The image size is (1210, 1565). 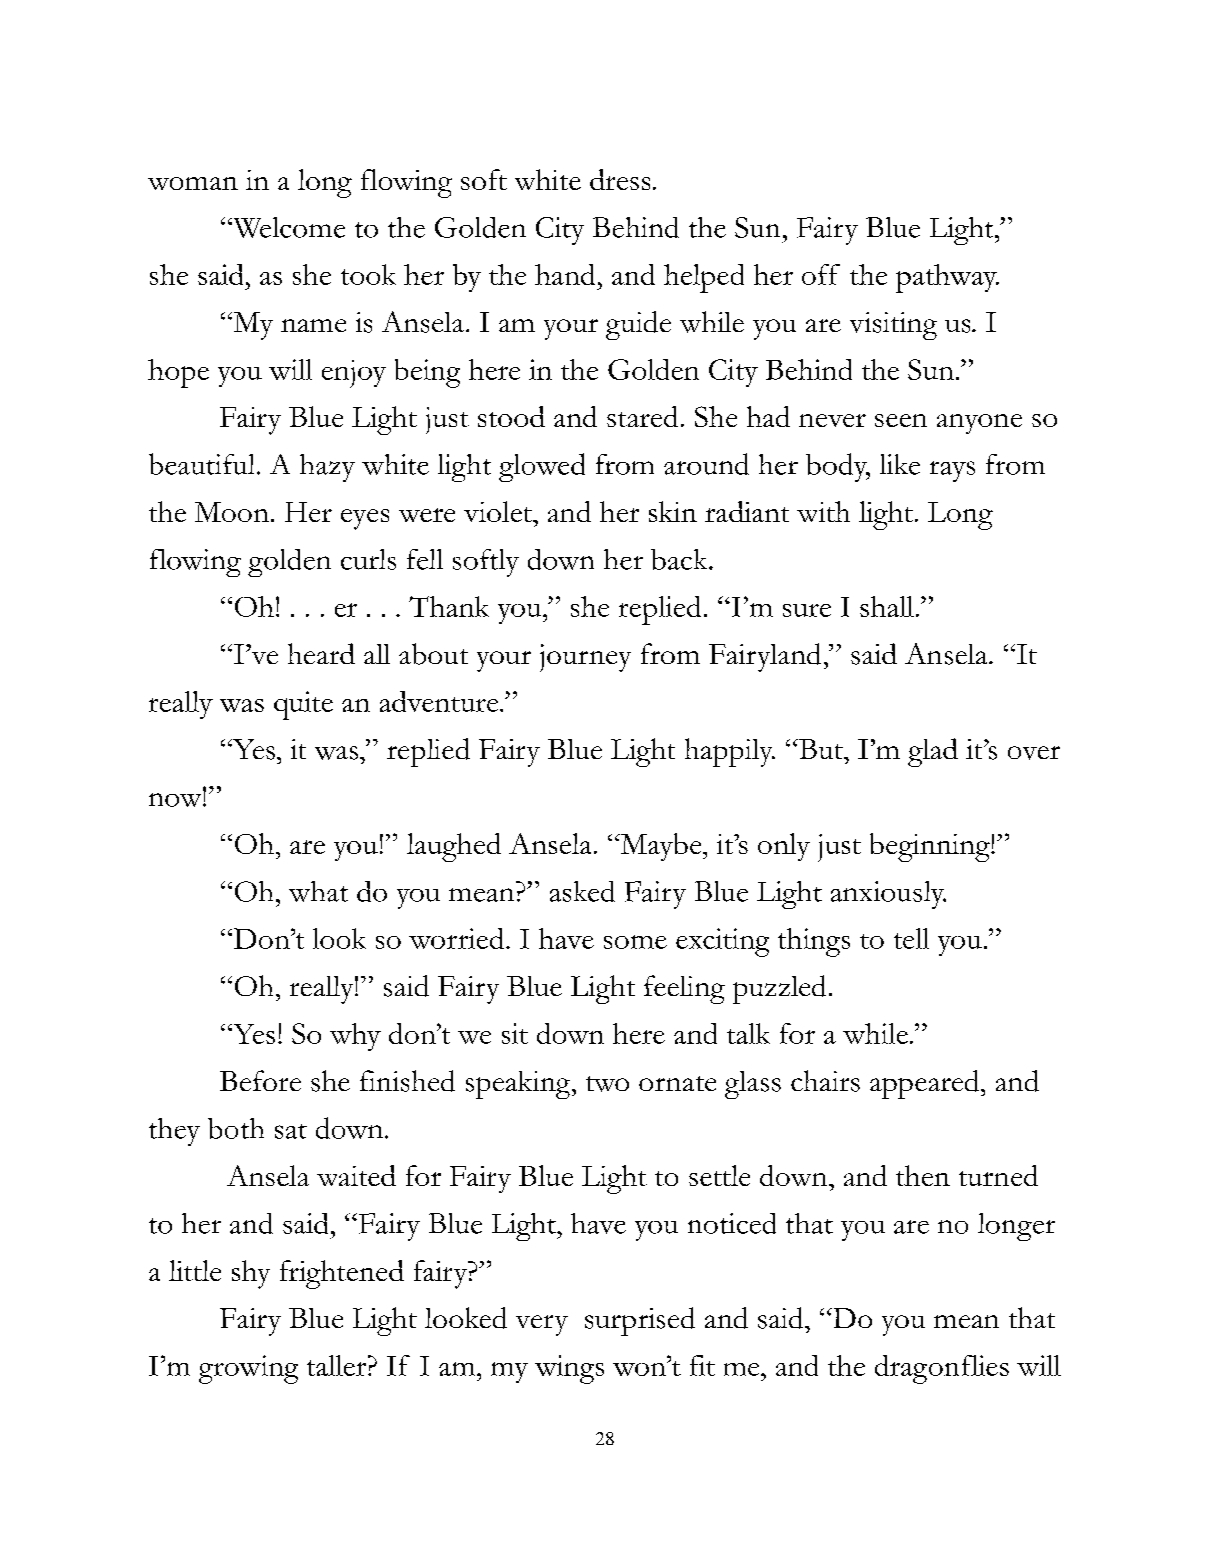 I want to click on anxiously, so click(x=888, y=895).
